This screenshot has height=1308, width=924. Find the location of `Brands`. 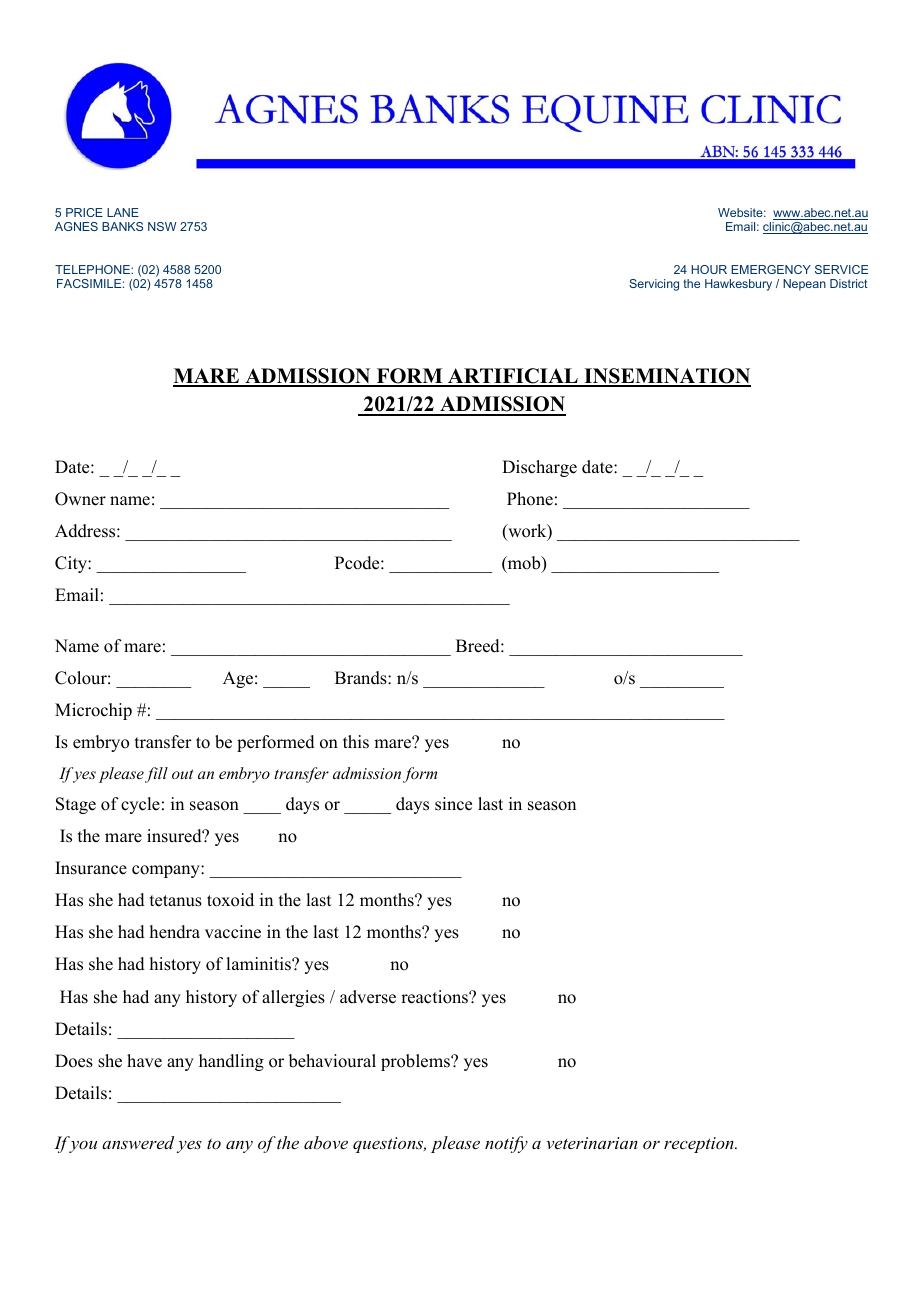

Brands is located at coordinates (362, 678).
